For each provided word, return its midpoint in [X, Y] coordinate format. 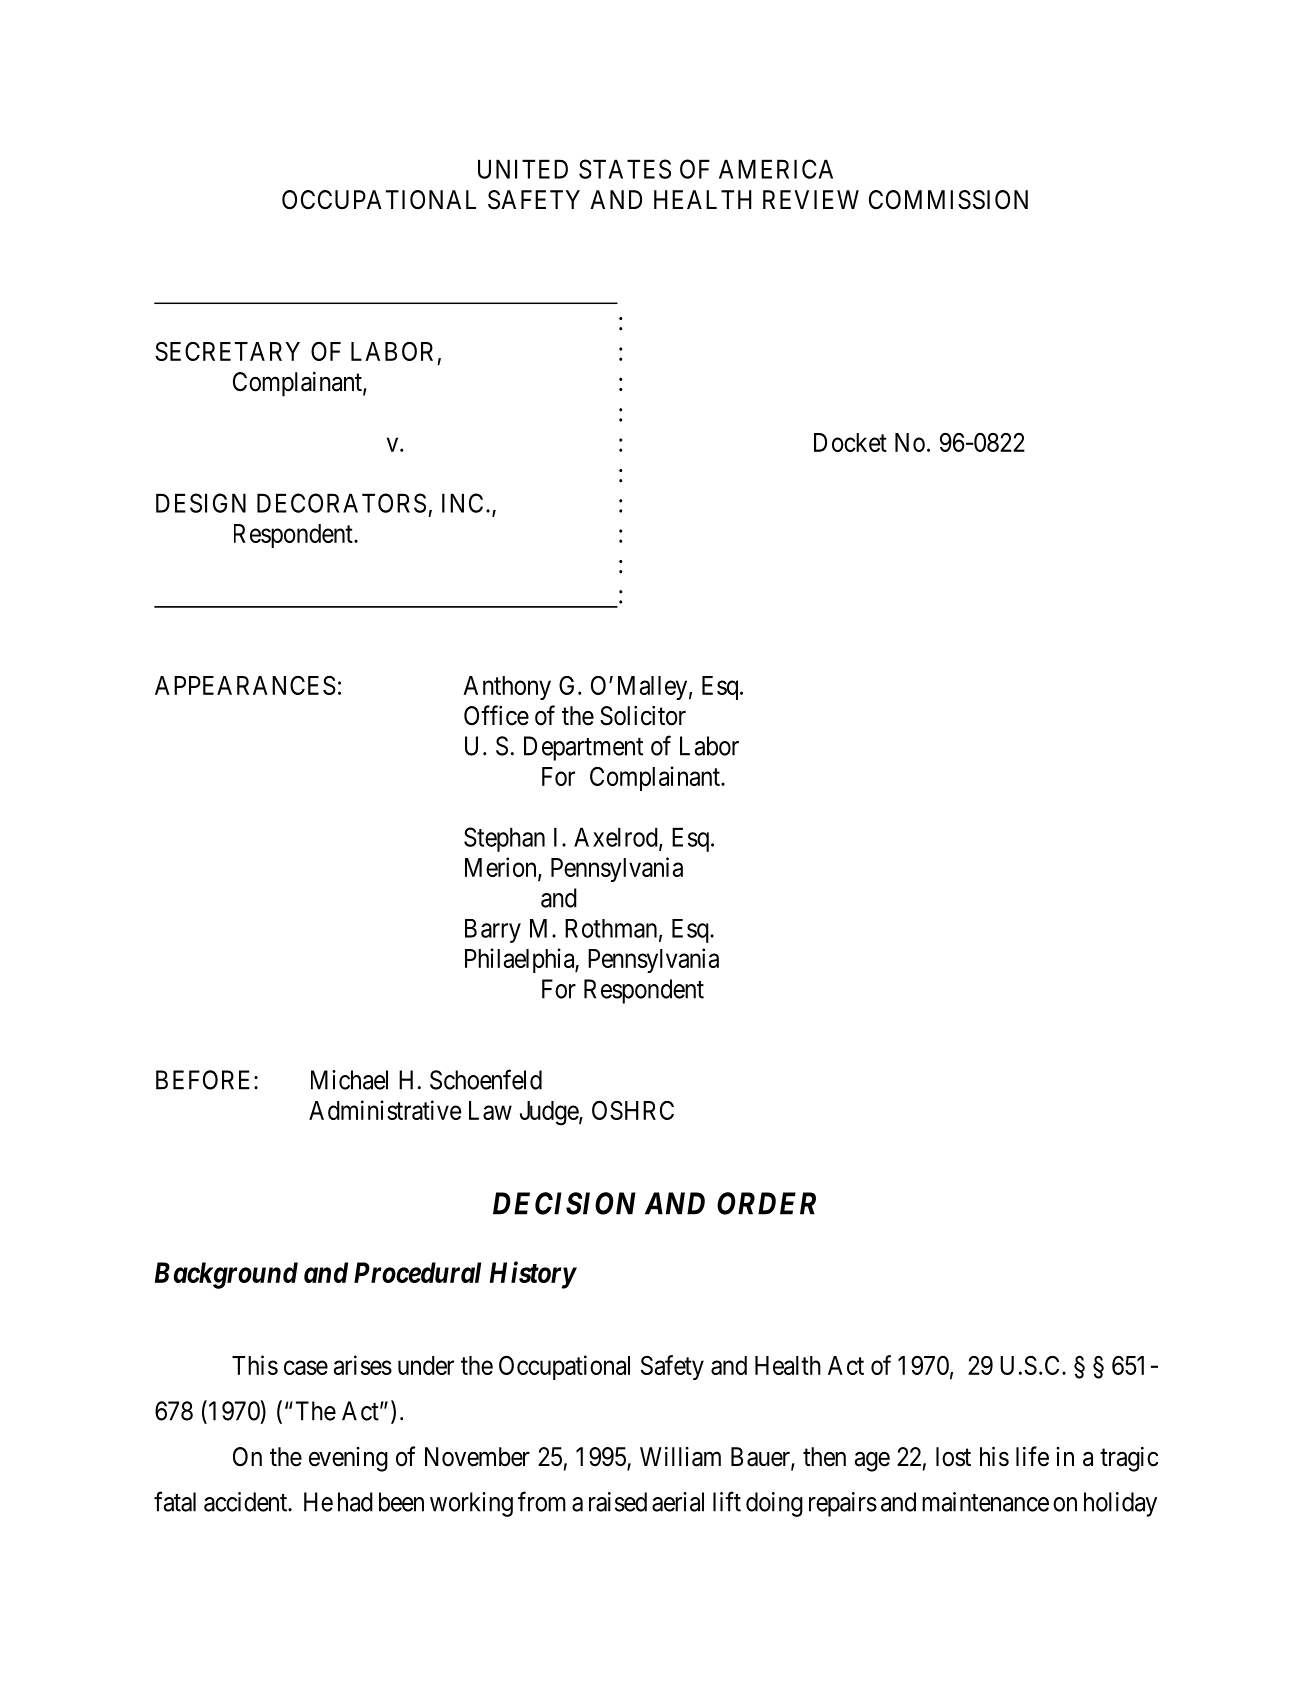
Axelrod [617, 838]
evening [348, 1459]
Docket [850, 442]
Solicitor [643, 715]
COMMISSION [948, 200]
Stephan [504, 839]
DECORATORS [341, 503]
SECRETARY [227, 351]
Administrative [385, 1110]
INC [462, 503]
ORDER [766, 1203]
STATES [625, 169]
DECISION [564, 1203]
